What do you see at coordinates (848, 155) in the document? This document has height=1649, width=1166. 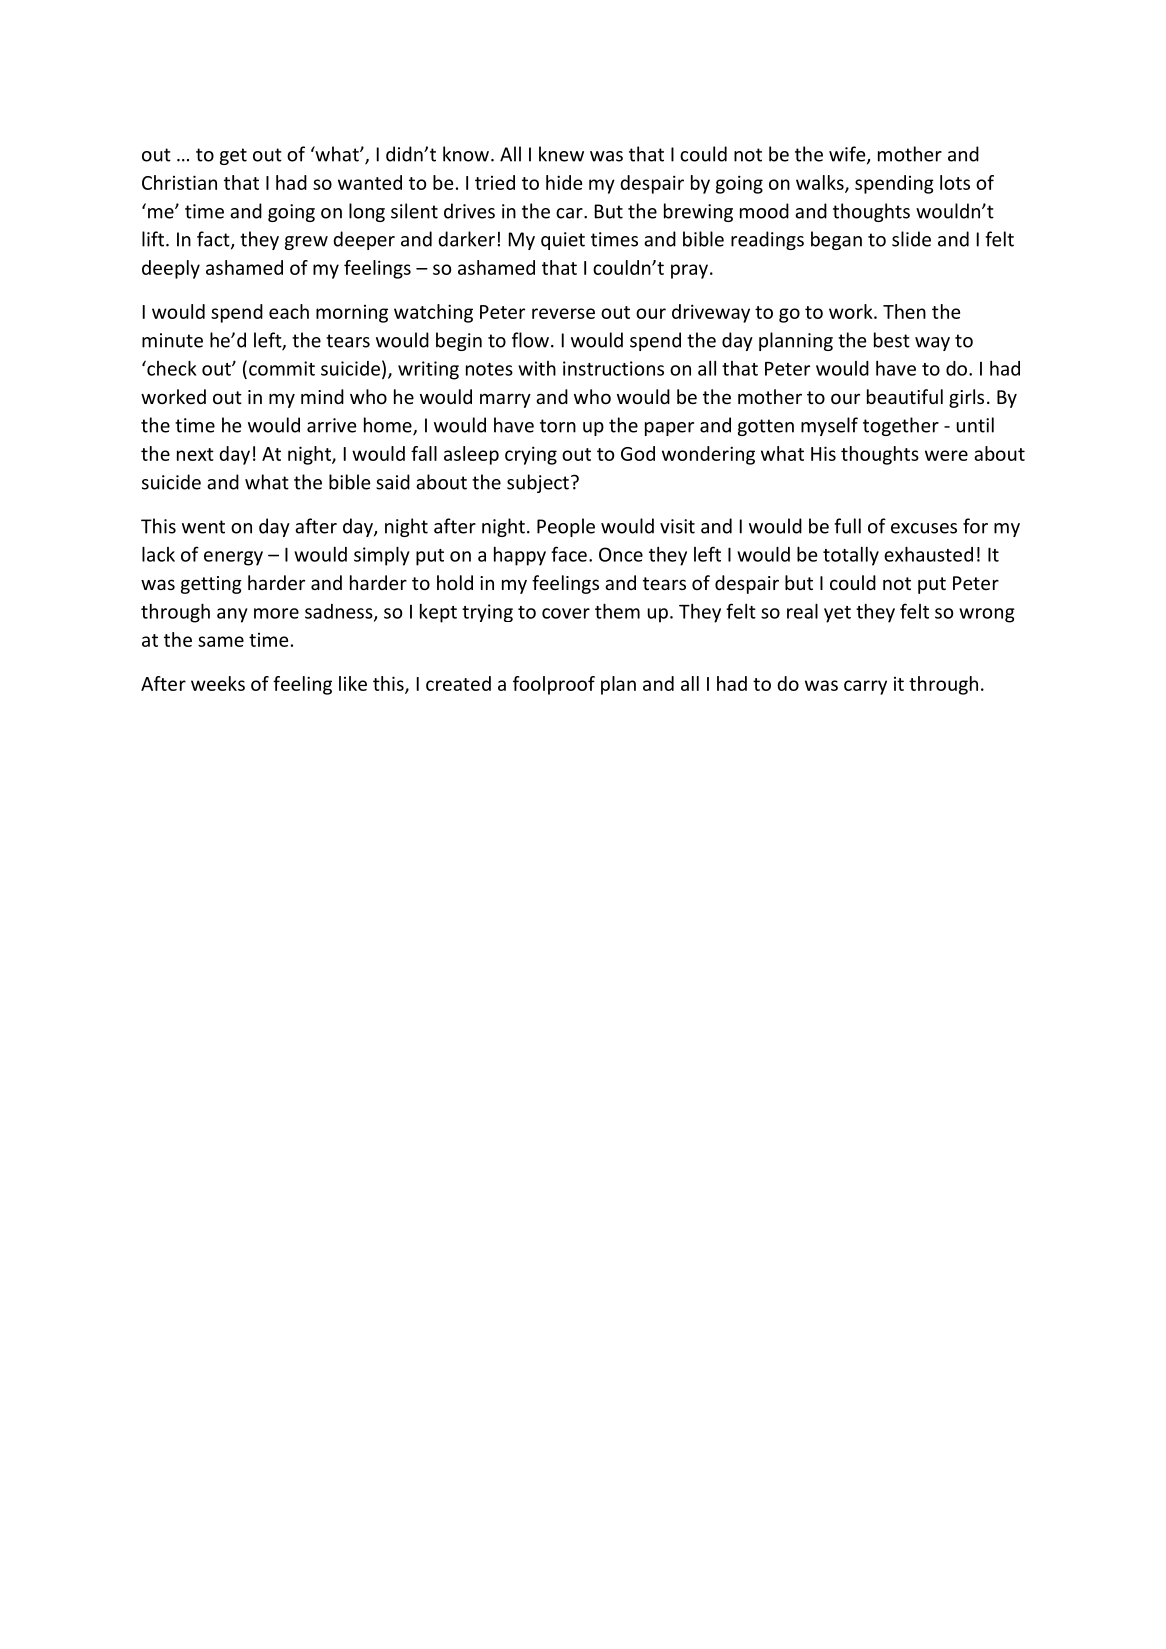 I see `wife` at bounding box center [848, 155].
